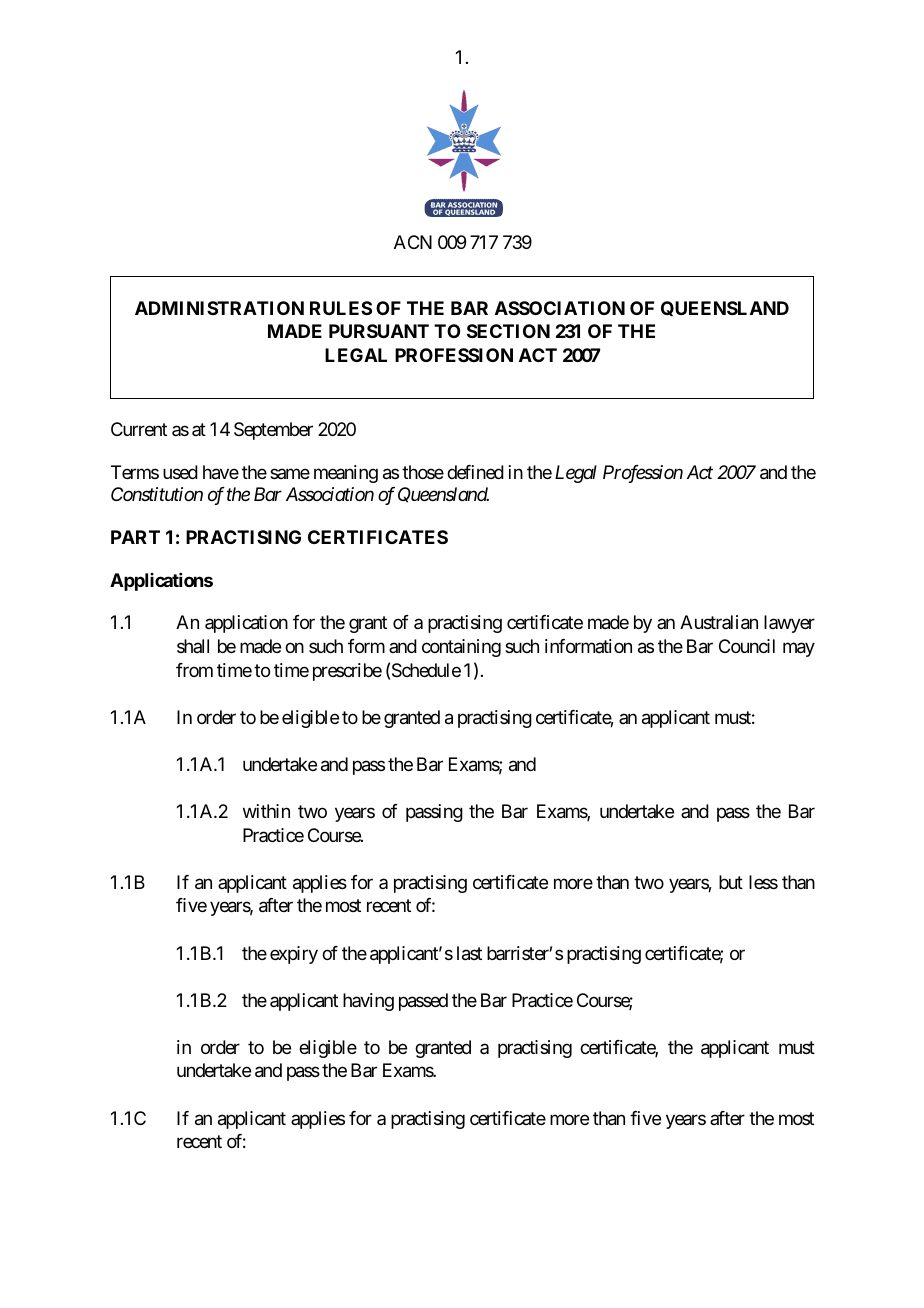 The image size is (924, 1308). Describe the element at coordinates (219, 308) in the page. I see `ADMINISTRATION` at that location.
